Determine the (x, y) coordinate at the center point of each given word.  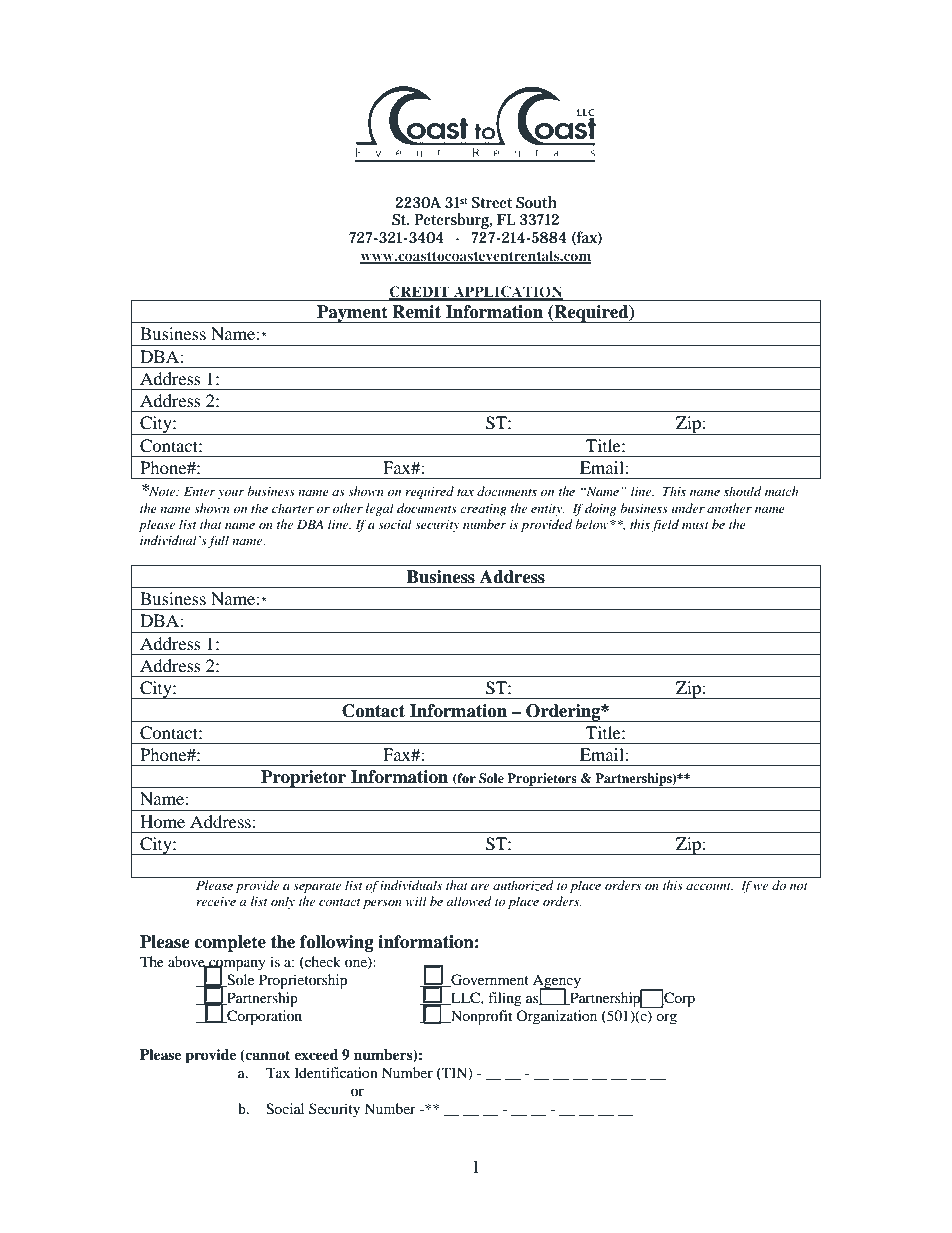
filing (505, 999)
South (536, 202)
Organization (556, 1017)
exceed (316, 1054)
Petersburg (453, 221)
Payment (352, 314)
